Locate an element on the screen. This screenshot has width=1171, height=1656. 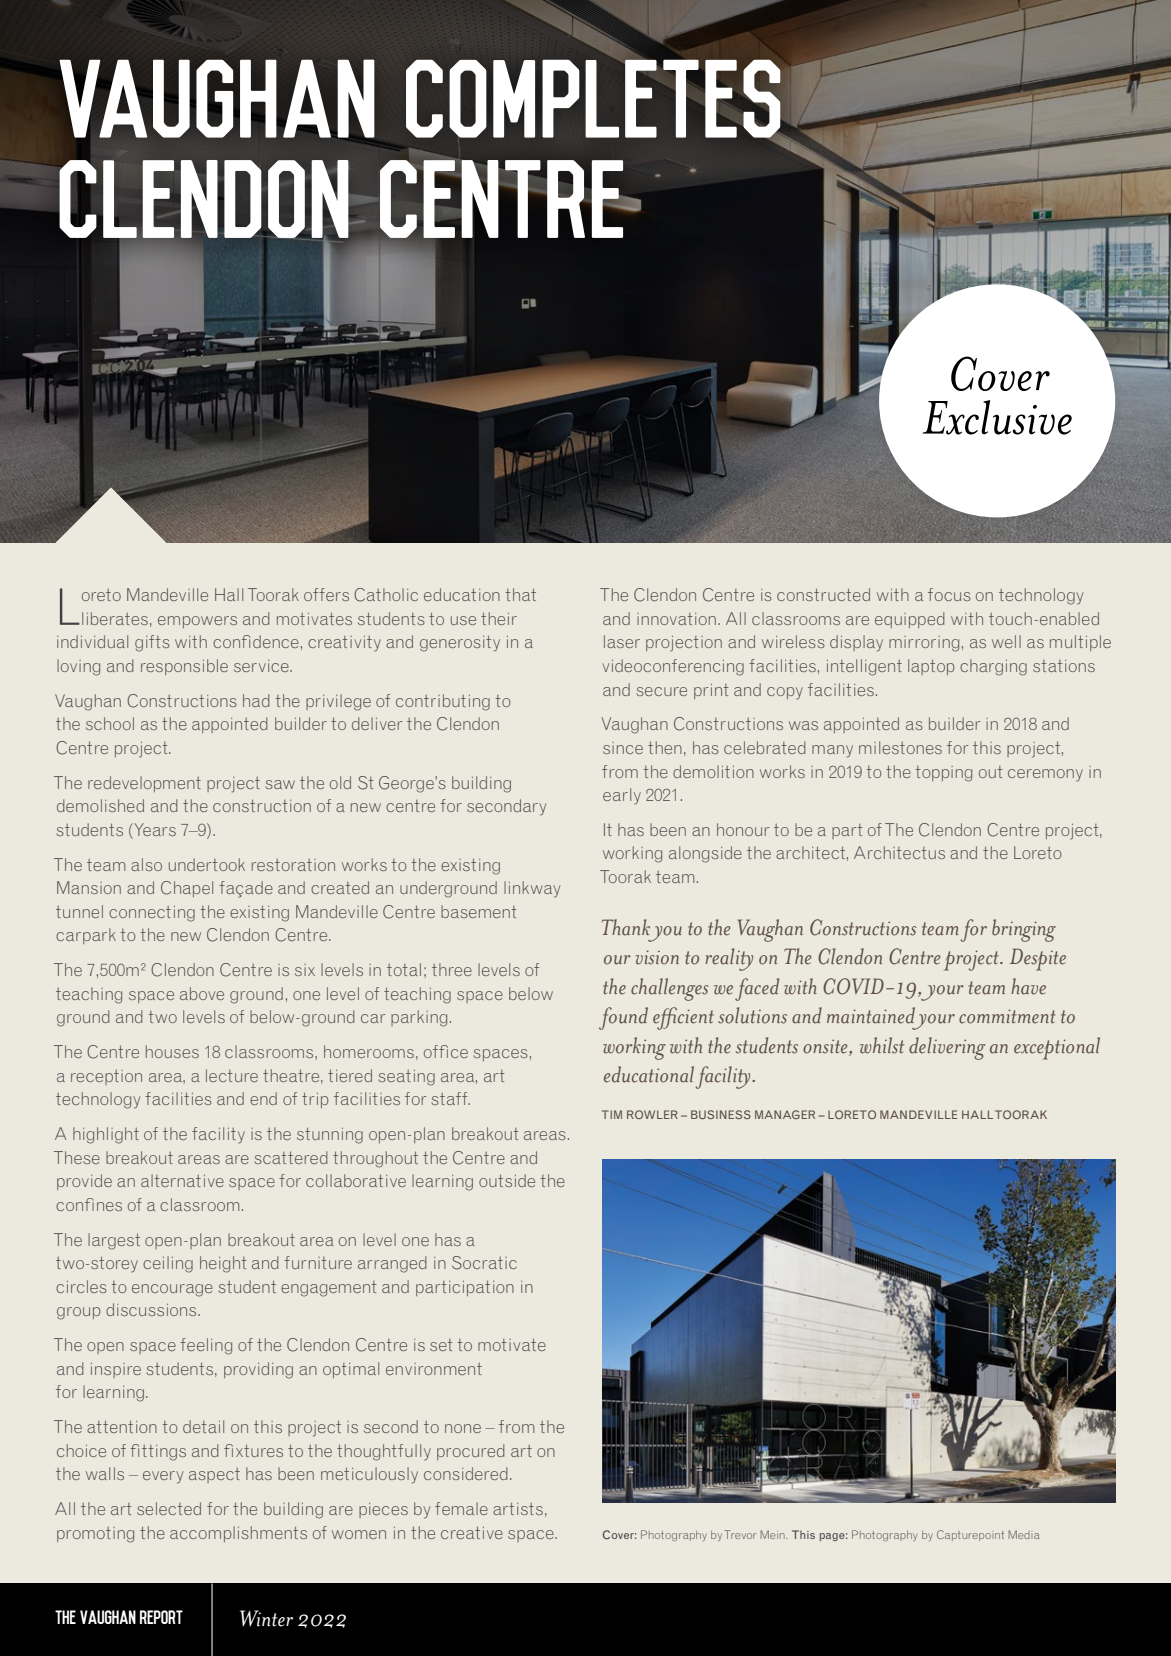
focus is located at coordinates (949, 594).
